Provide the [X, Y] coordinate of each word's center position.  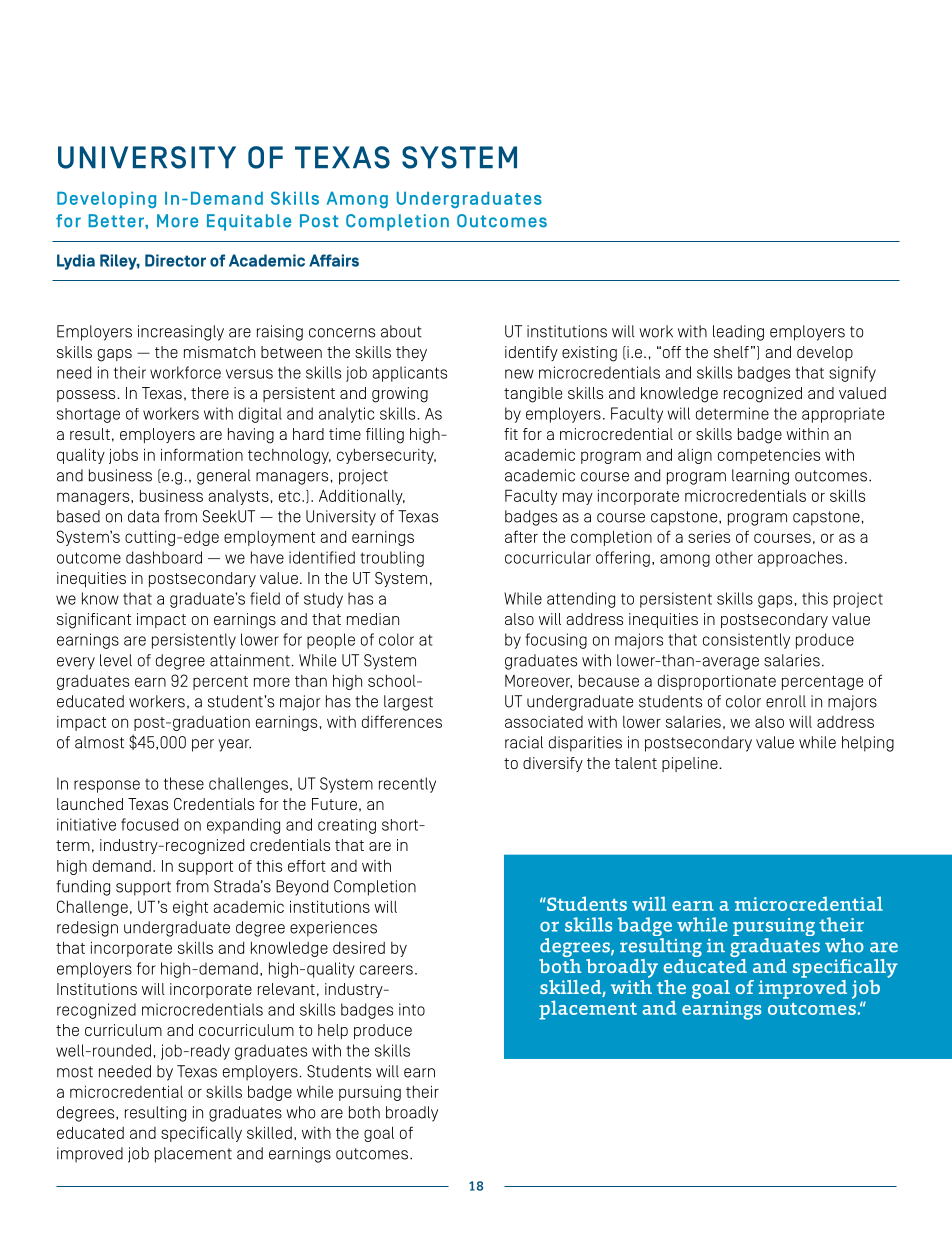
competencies [769, 456]
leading [738, 333]
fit [511, 434]
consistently [746, 641]
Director [175, 260]
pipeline [691, 764]
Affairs [334, 260]
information [202, 454]
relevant [286, 989]
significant [94, 621]
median [373, 619]
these [184, 783]
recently [407, 785]
